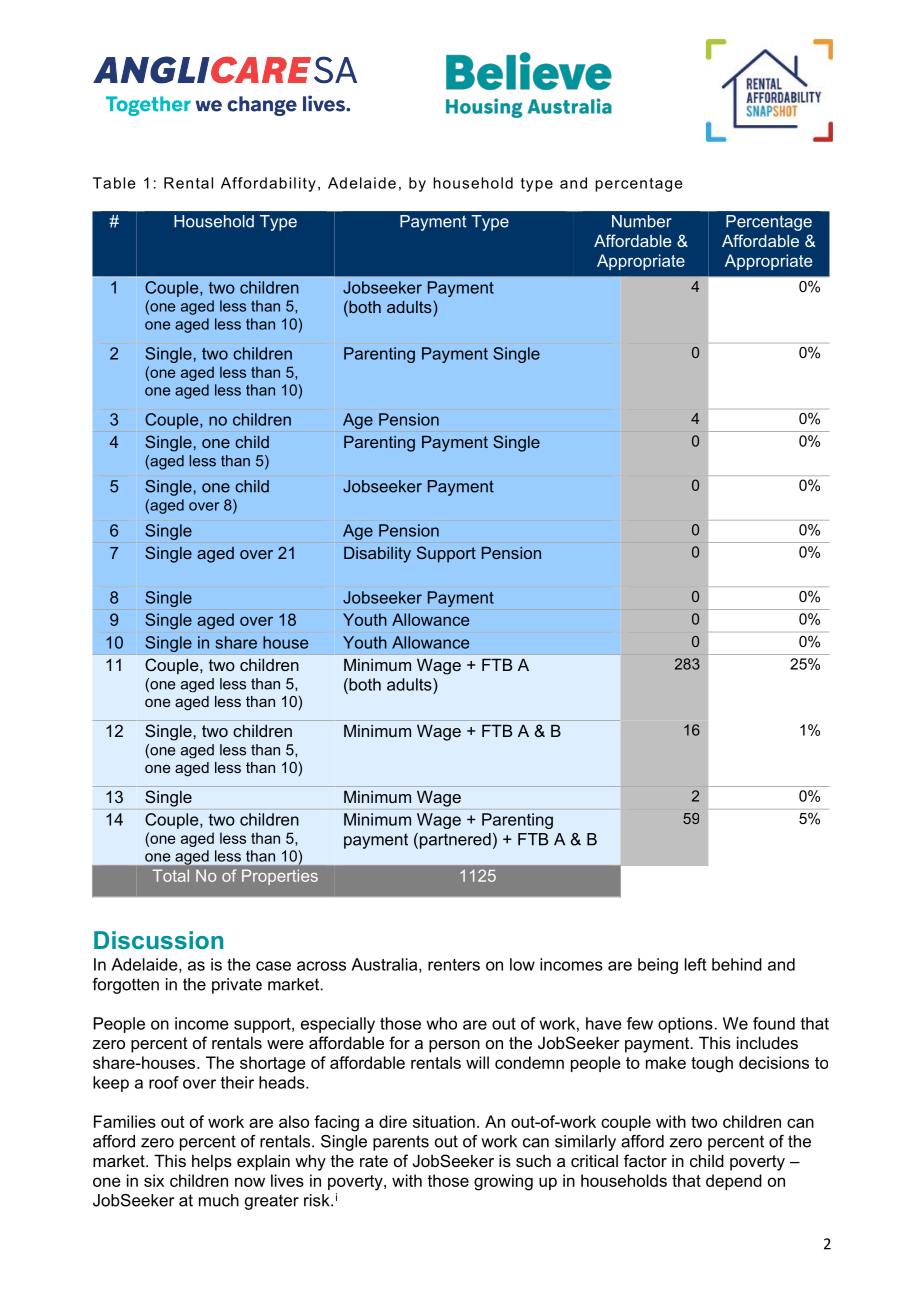 Image resolution: width=924 pixels, height=1308 pixels. Describe the element at coordinates (212, 1162) in the document. I see `helps` at that location.
